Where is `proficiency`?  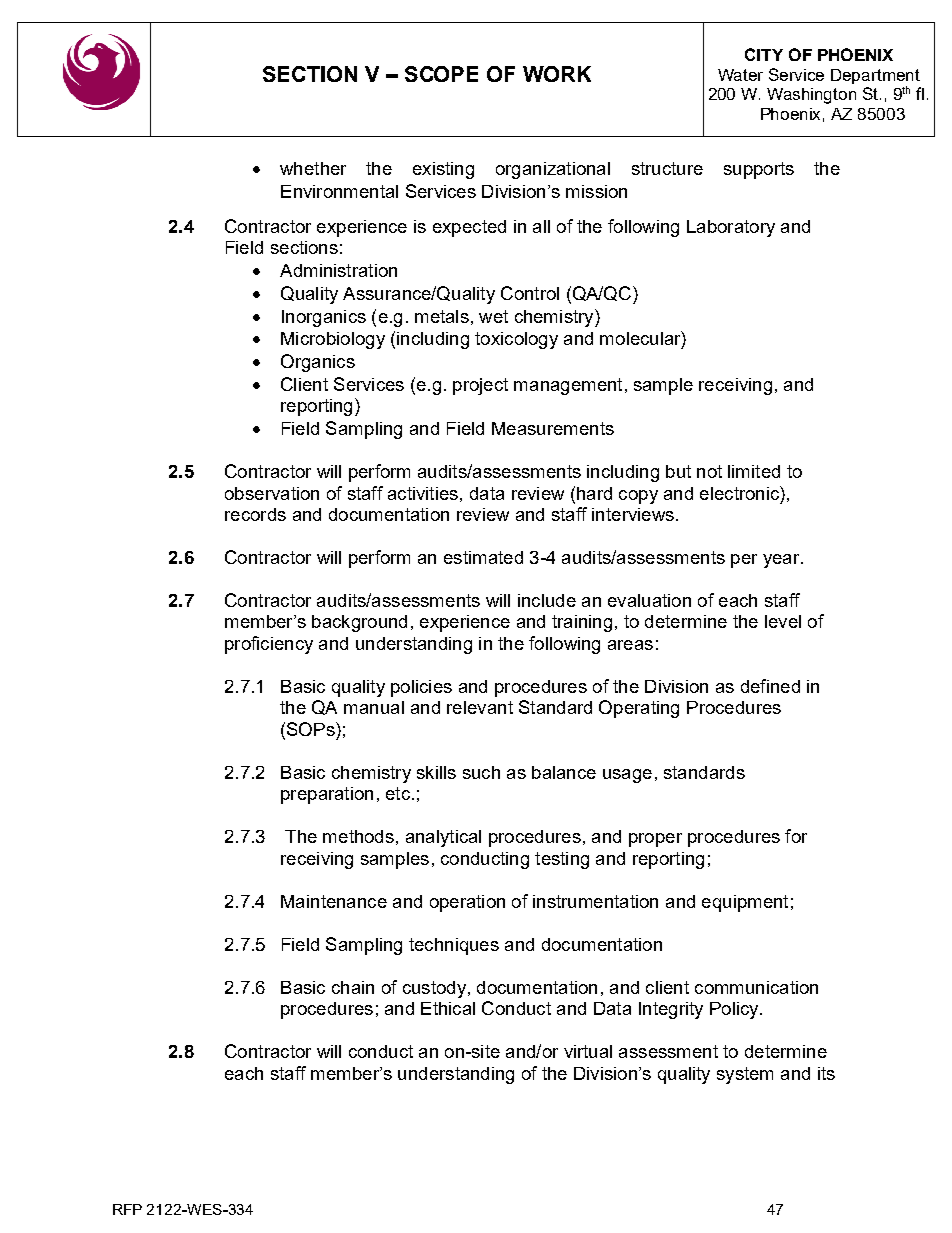 proficiency is located at coordinates (269, 645).
